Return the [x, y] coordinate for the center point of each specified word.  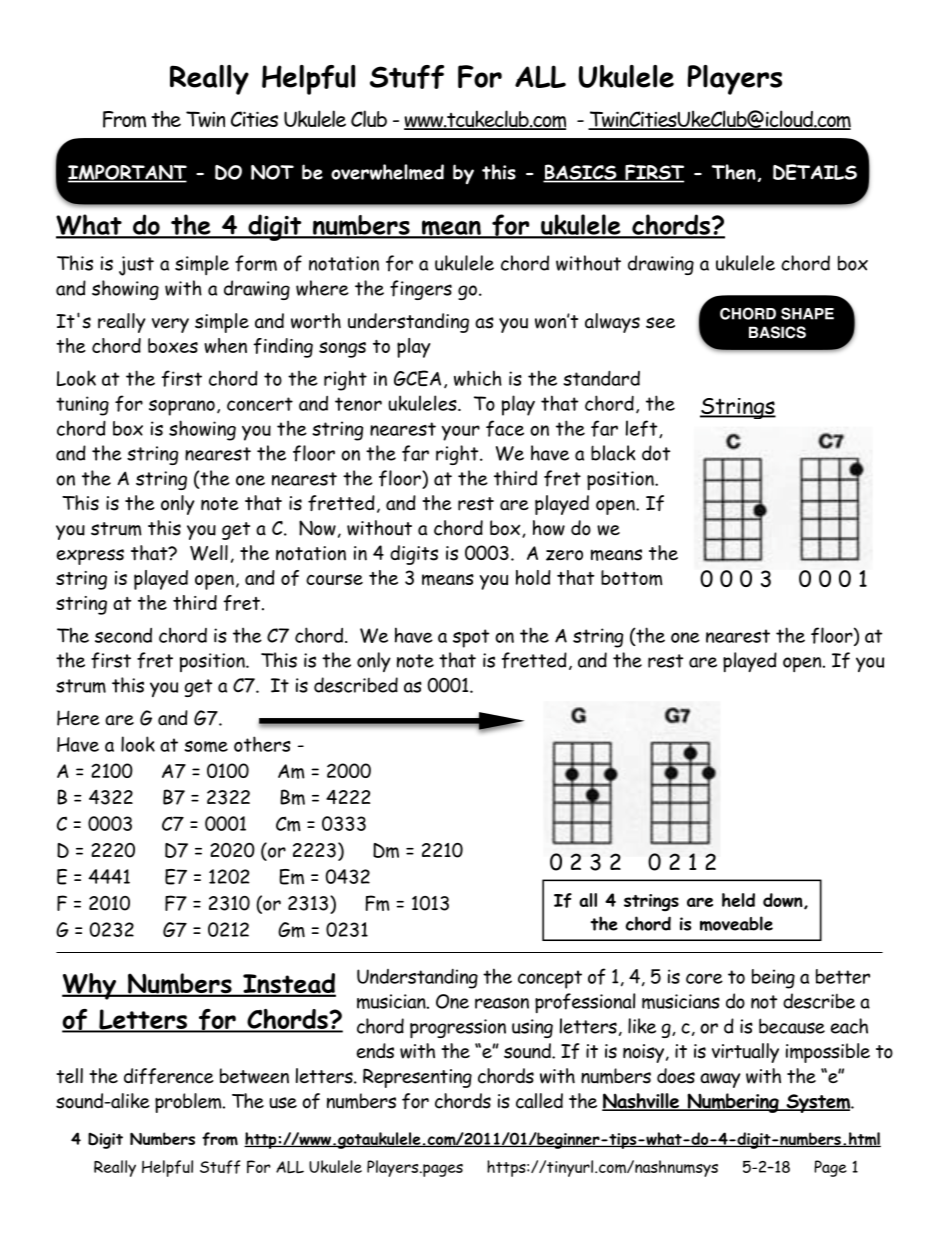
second [123, 635]
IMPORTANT [127, 173]
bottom [632, 578]
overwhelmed [387, 172]
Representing [417, 1078]
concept [550, 979]
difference [169, 1076]
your [461, 433]
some [206, 747]
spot [471, 638]
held [738, 900]
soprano [182, 408]
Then [734, 172]
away [720, 1080]
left [643, 429]
